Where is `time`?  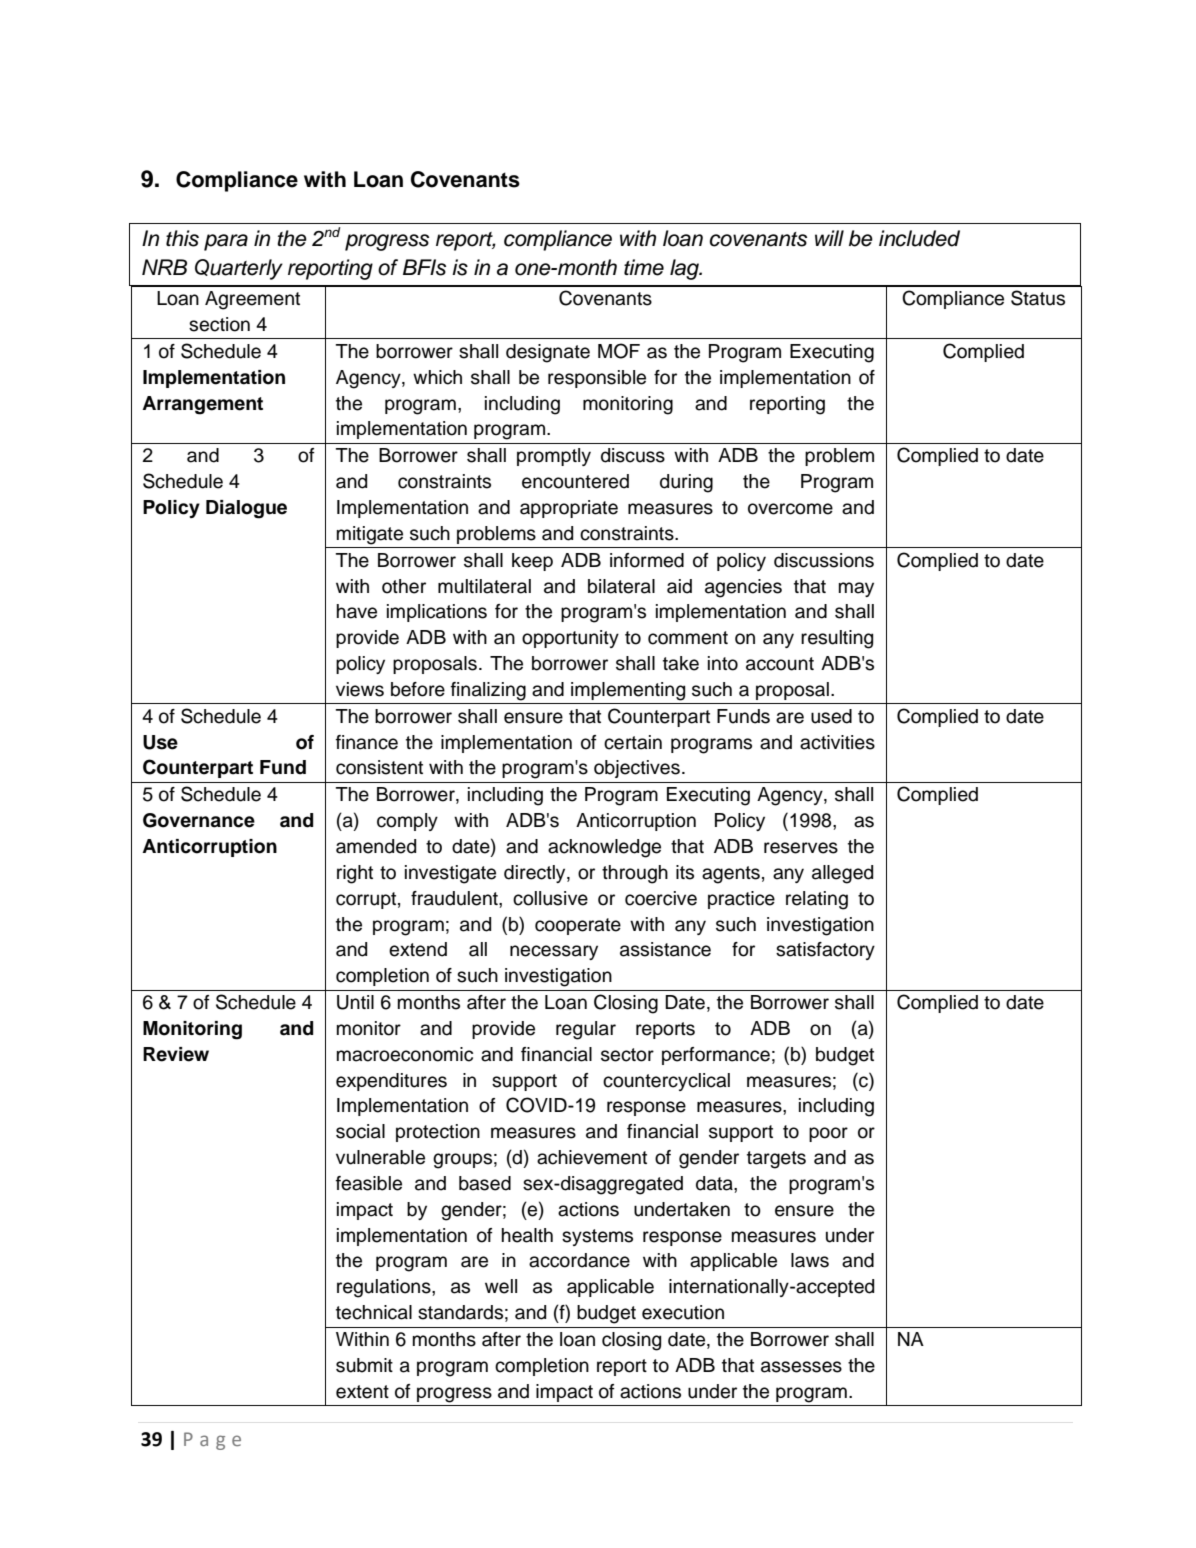
time is located at coordinates (644, 267).
